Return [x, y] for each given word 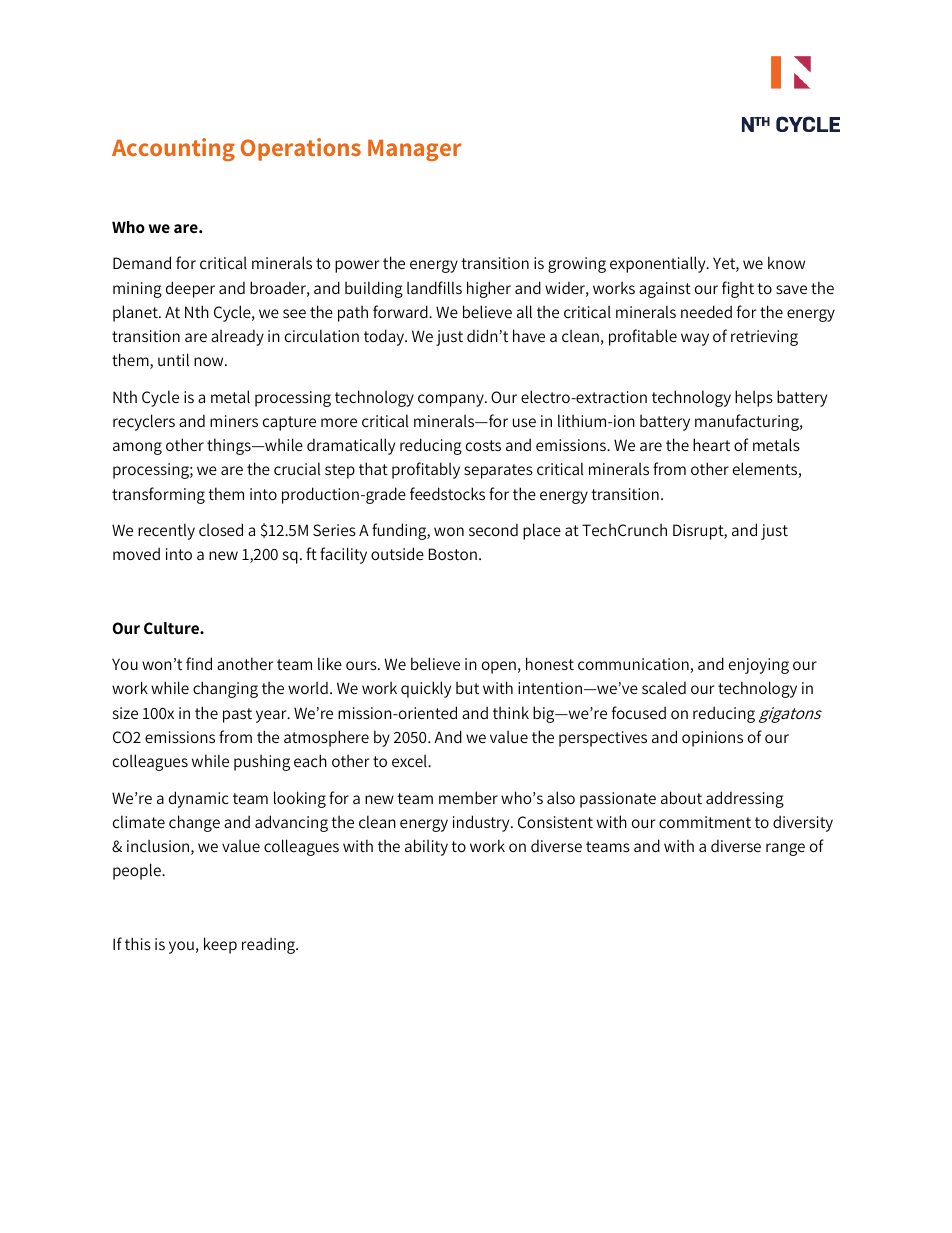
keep [220, 945]
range [785, 849]
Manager [414, 150]
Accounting [173, 149]
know [786, 262]
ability [426, 847]
